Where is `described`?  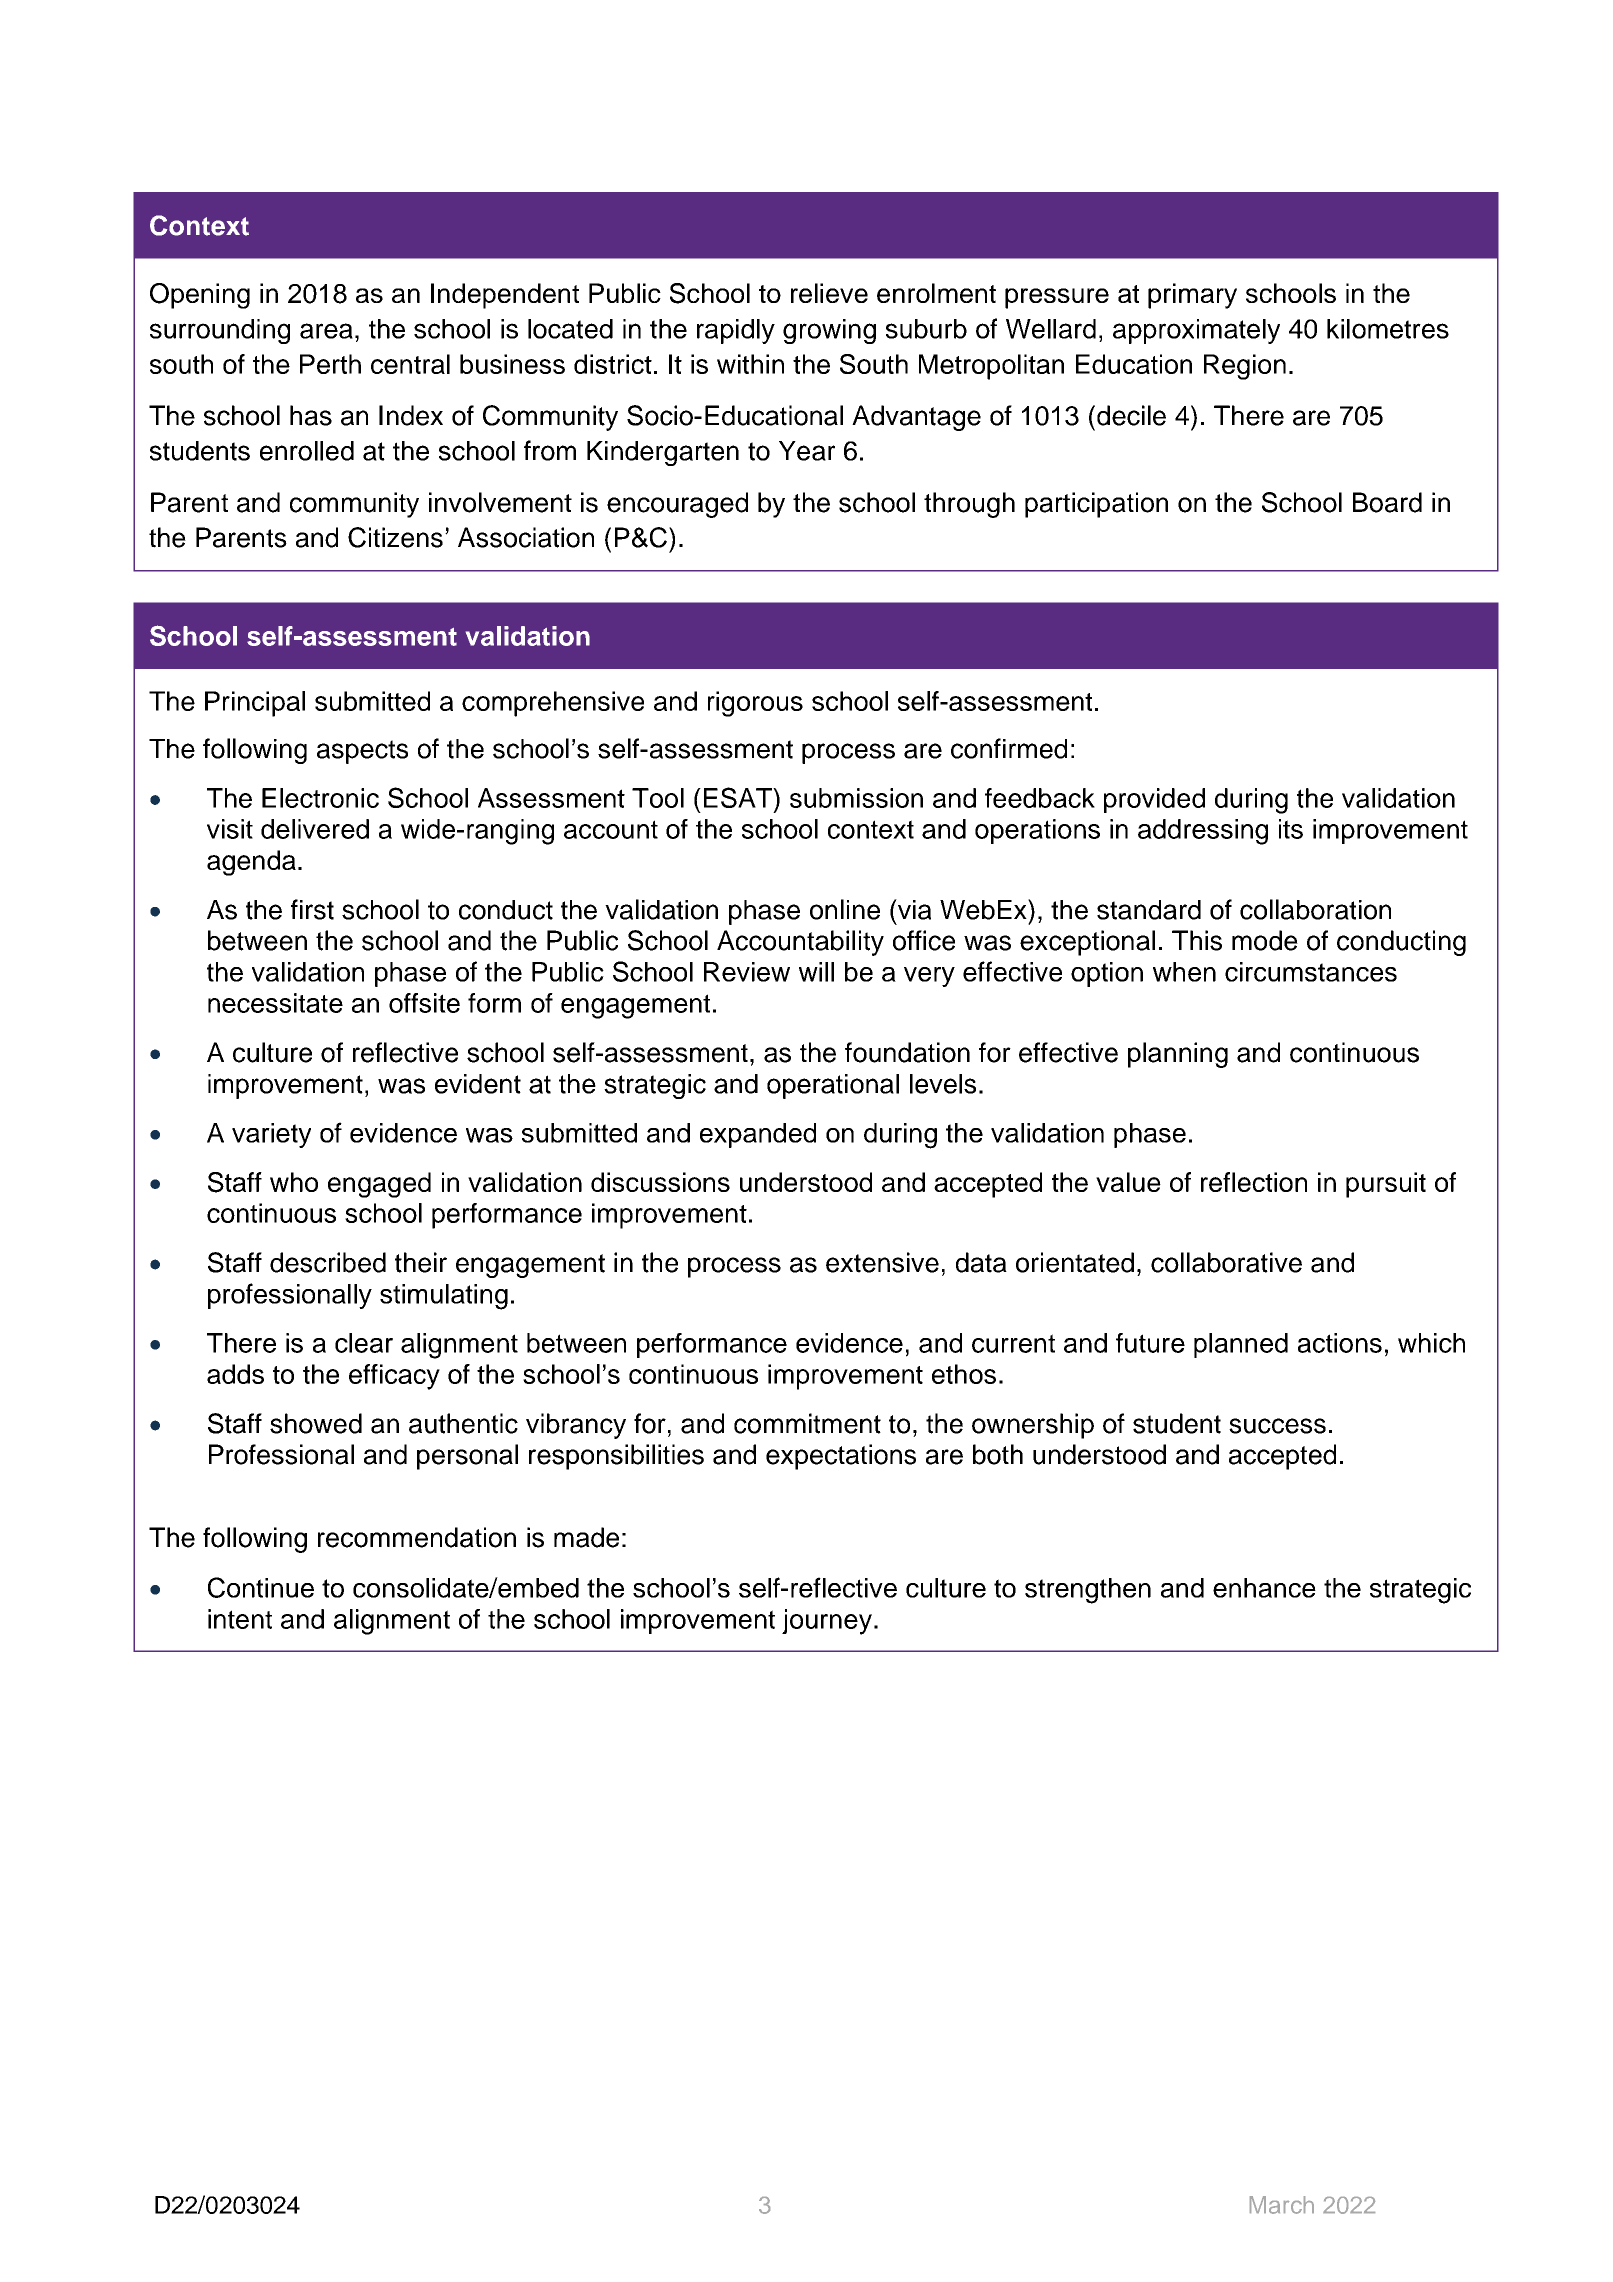
described is located at coordinates (328, 1262).
